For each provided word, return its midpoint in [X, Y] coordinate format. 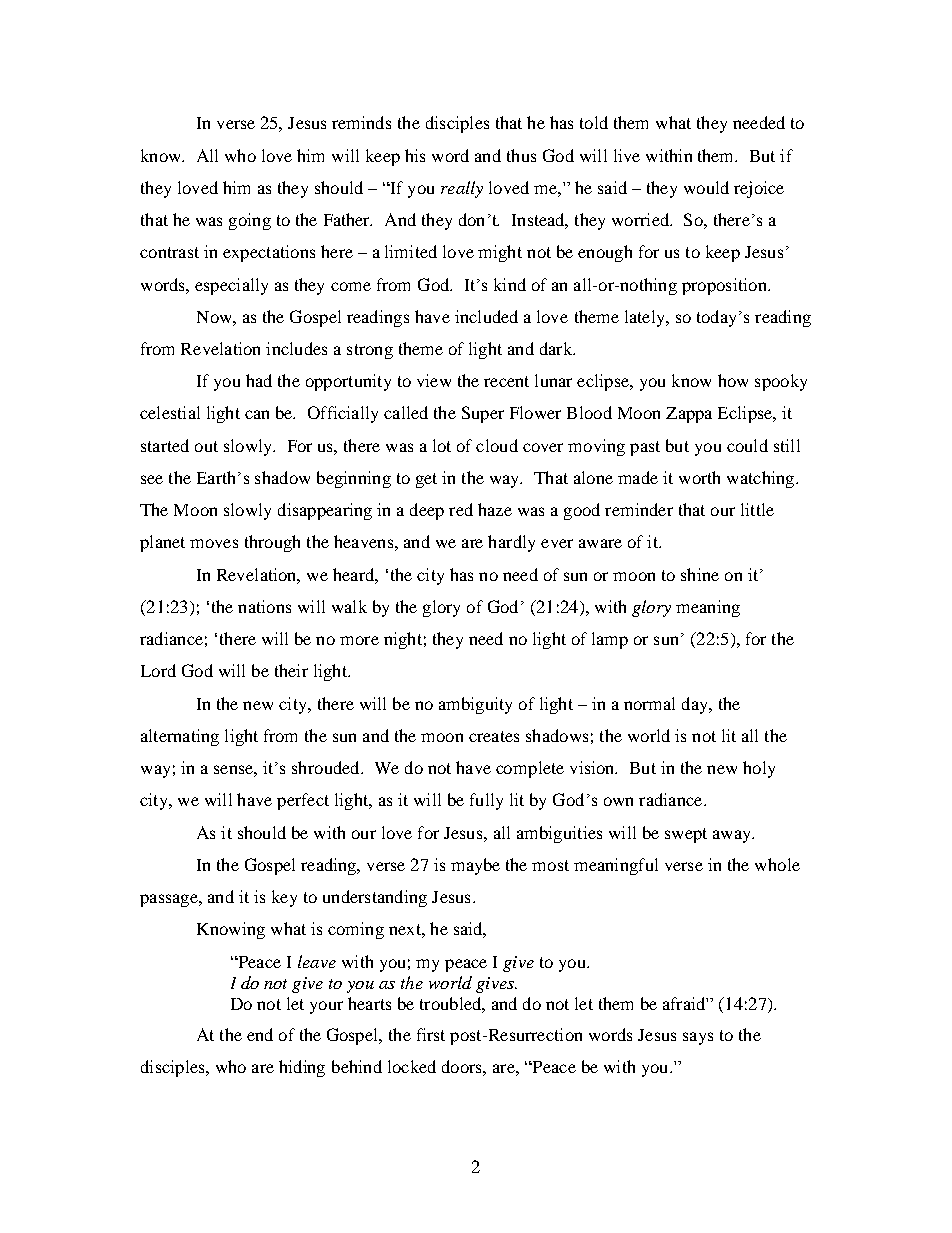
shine [700, 574]
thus [521, 155]
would [706, 187]
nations [264, 606]
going [250, 221]
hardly [511, 543]
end [260, 1034]
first [431, 1034]
